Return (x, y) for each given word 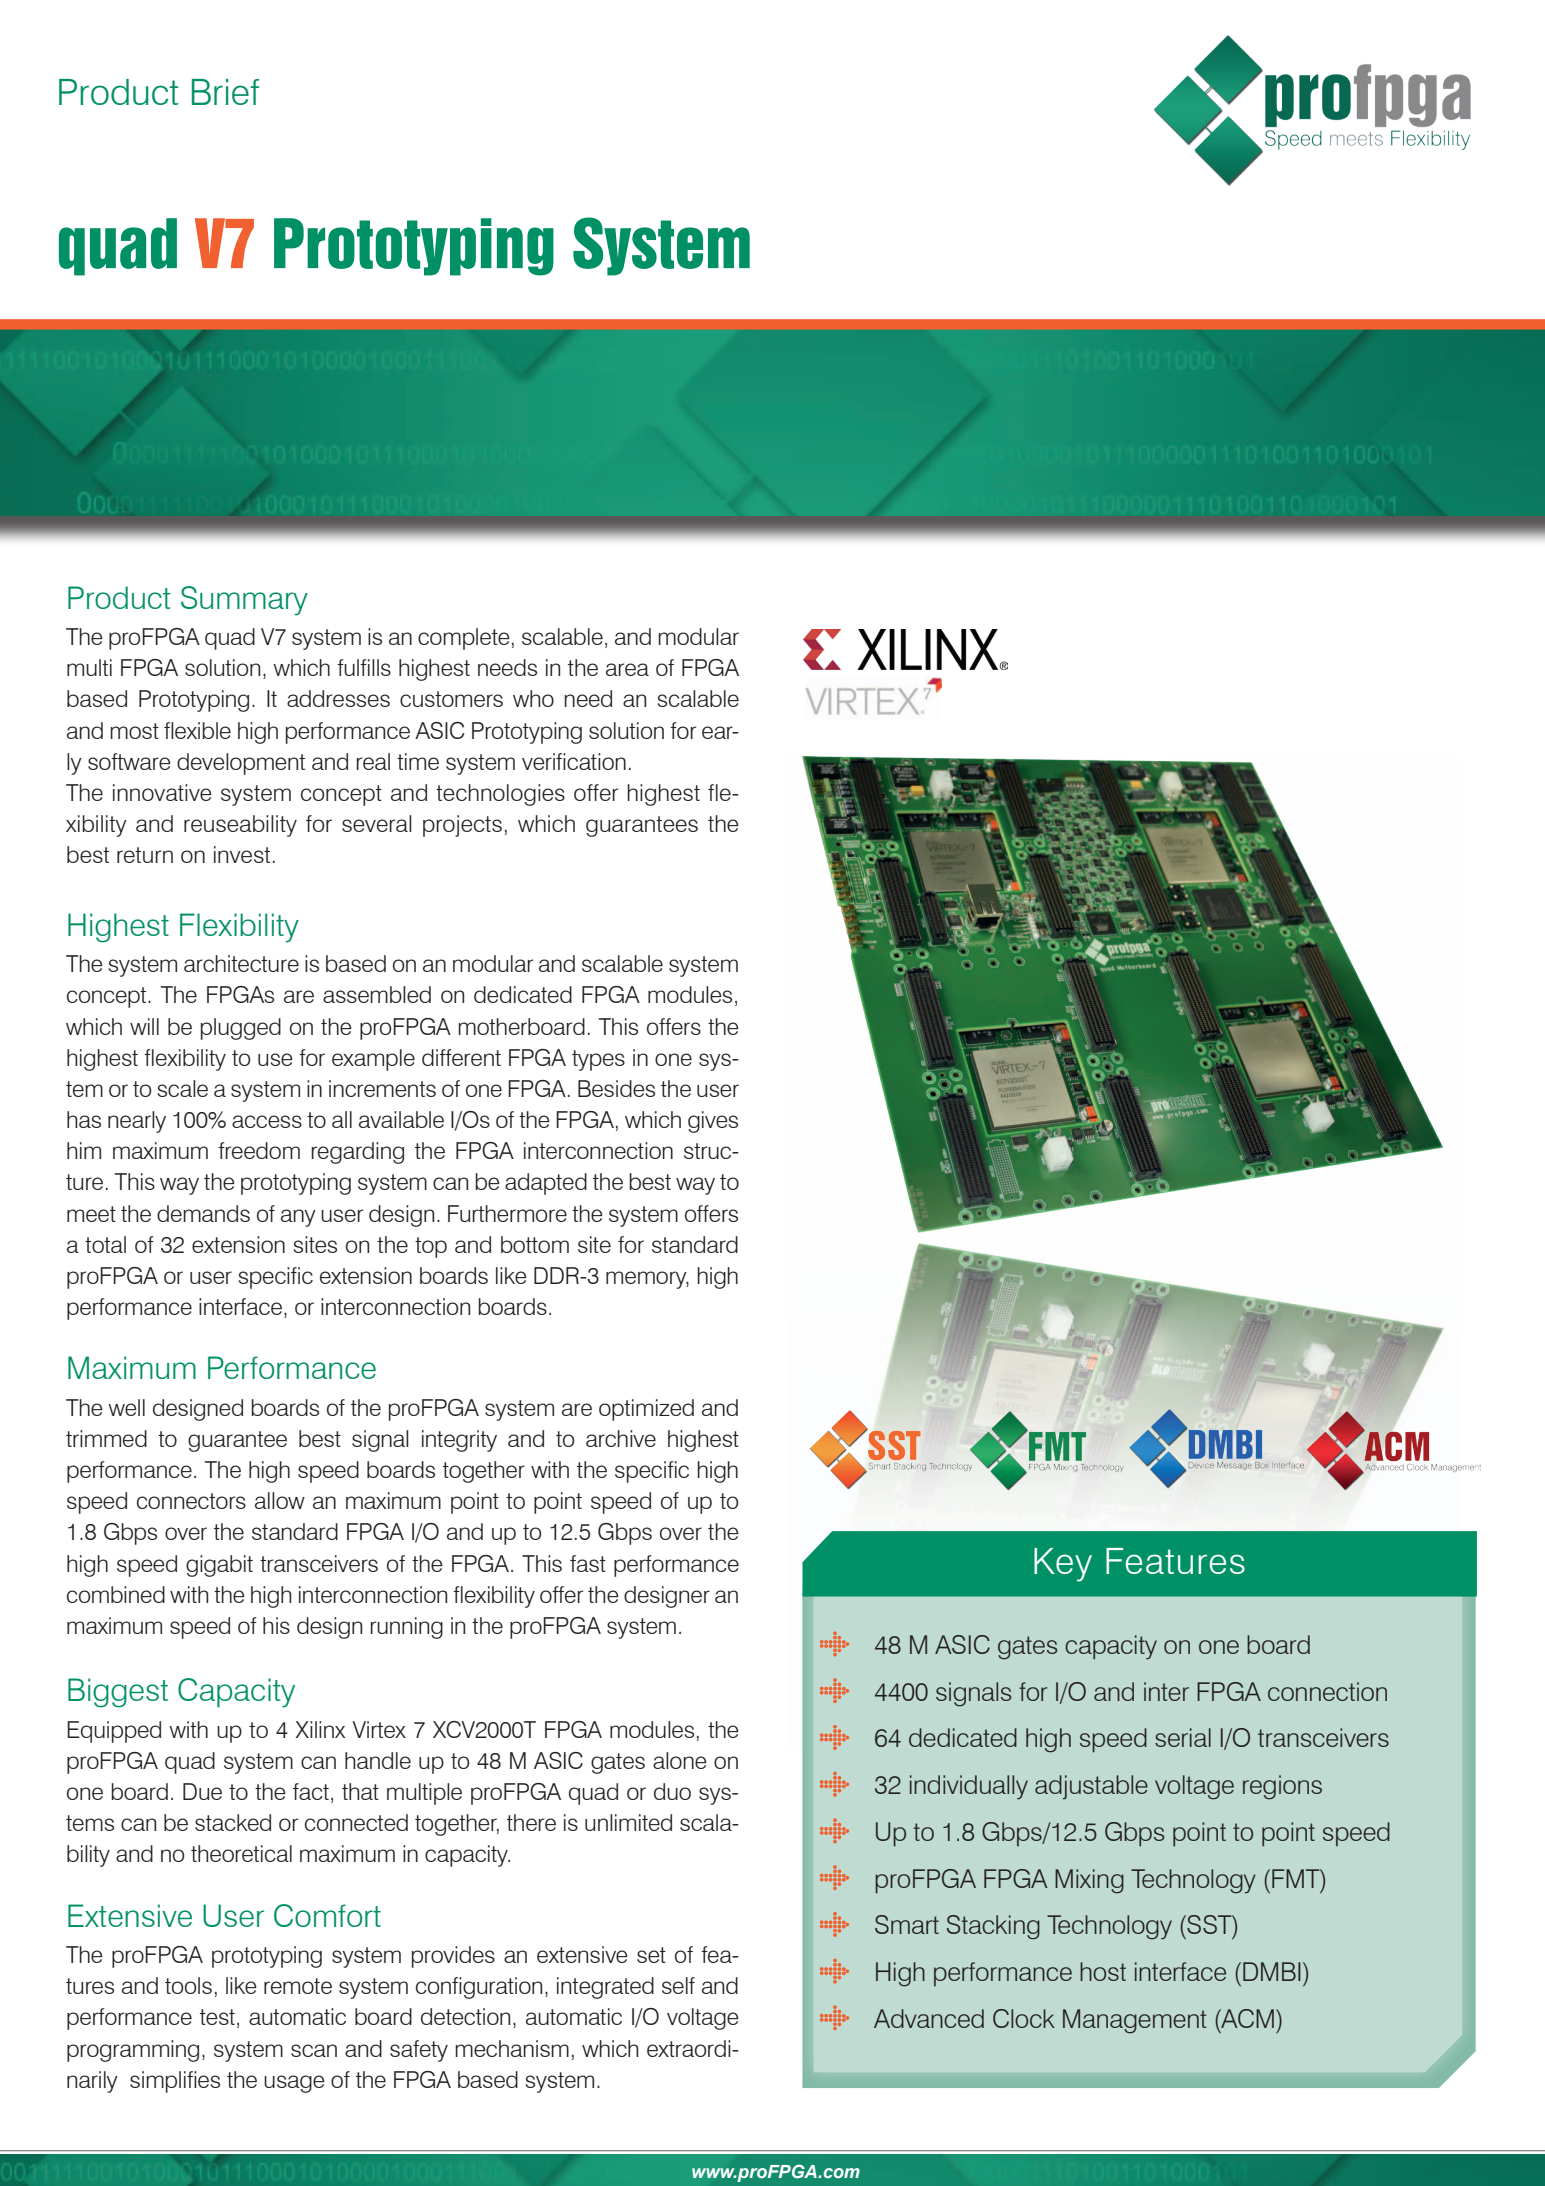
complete (464, 639)
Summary (244, 601)
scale (183, 1088)
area (627, 669)
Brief (225, 92)
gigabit (219, 1566)
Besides (616, 1088)
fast (588, 1563)
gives (713, 1122)
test (217, 2017)
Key (1063, 1565)
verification (574, 761)
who (533, 698)
